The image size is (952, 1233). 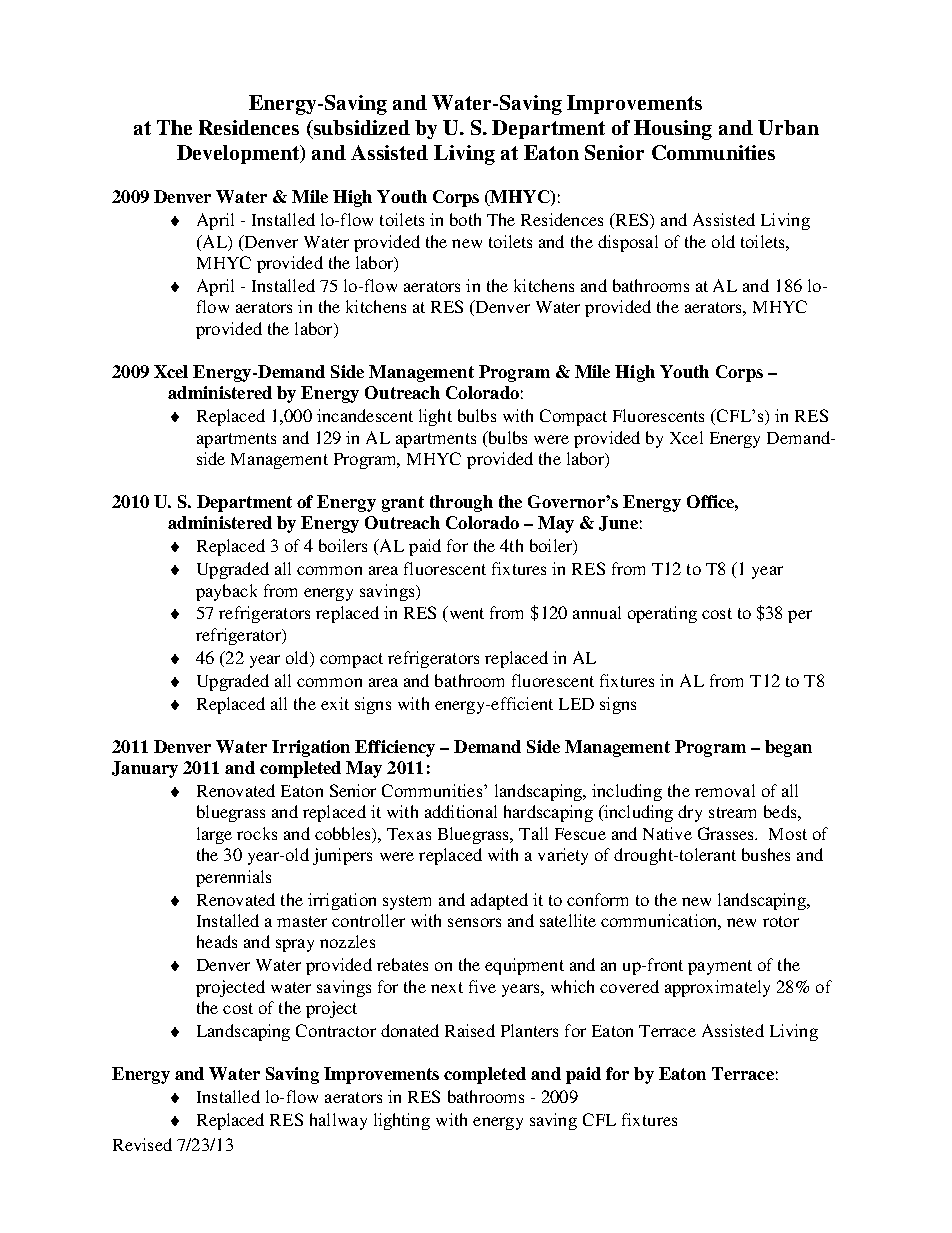 I want to click on through, so click(x=461, y=503).
